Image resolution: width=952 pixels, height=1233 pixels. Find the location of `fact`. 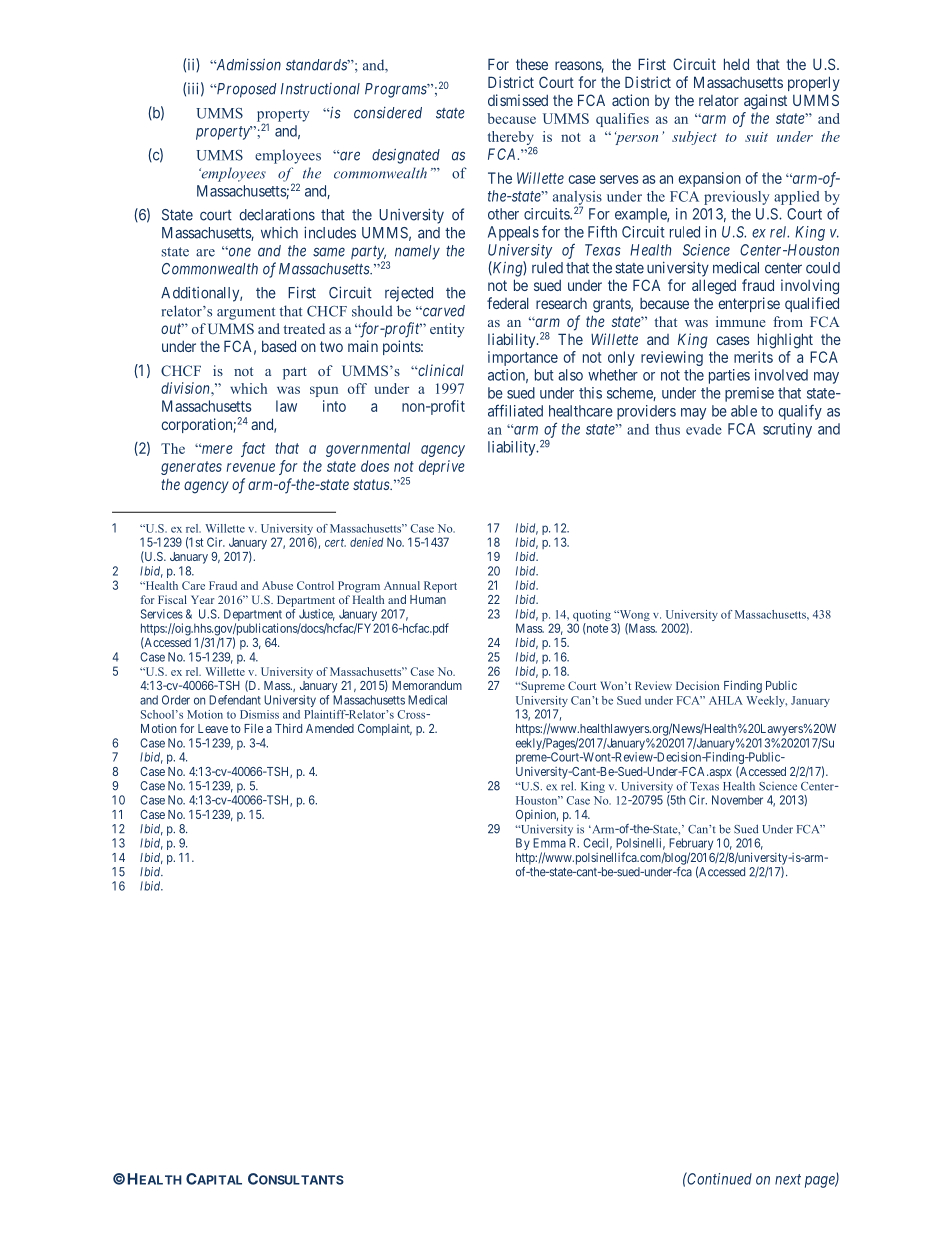

fact is located at coordinates (253, 449).
